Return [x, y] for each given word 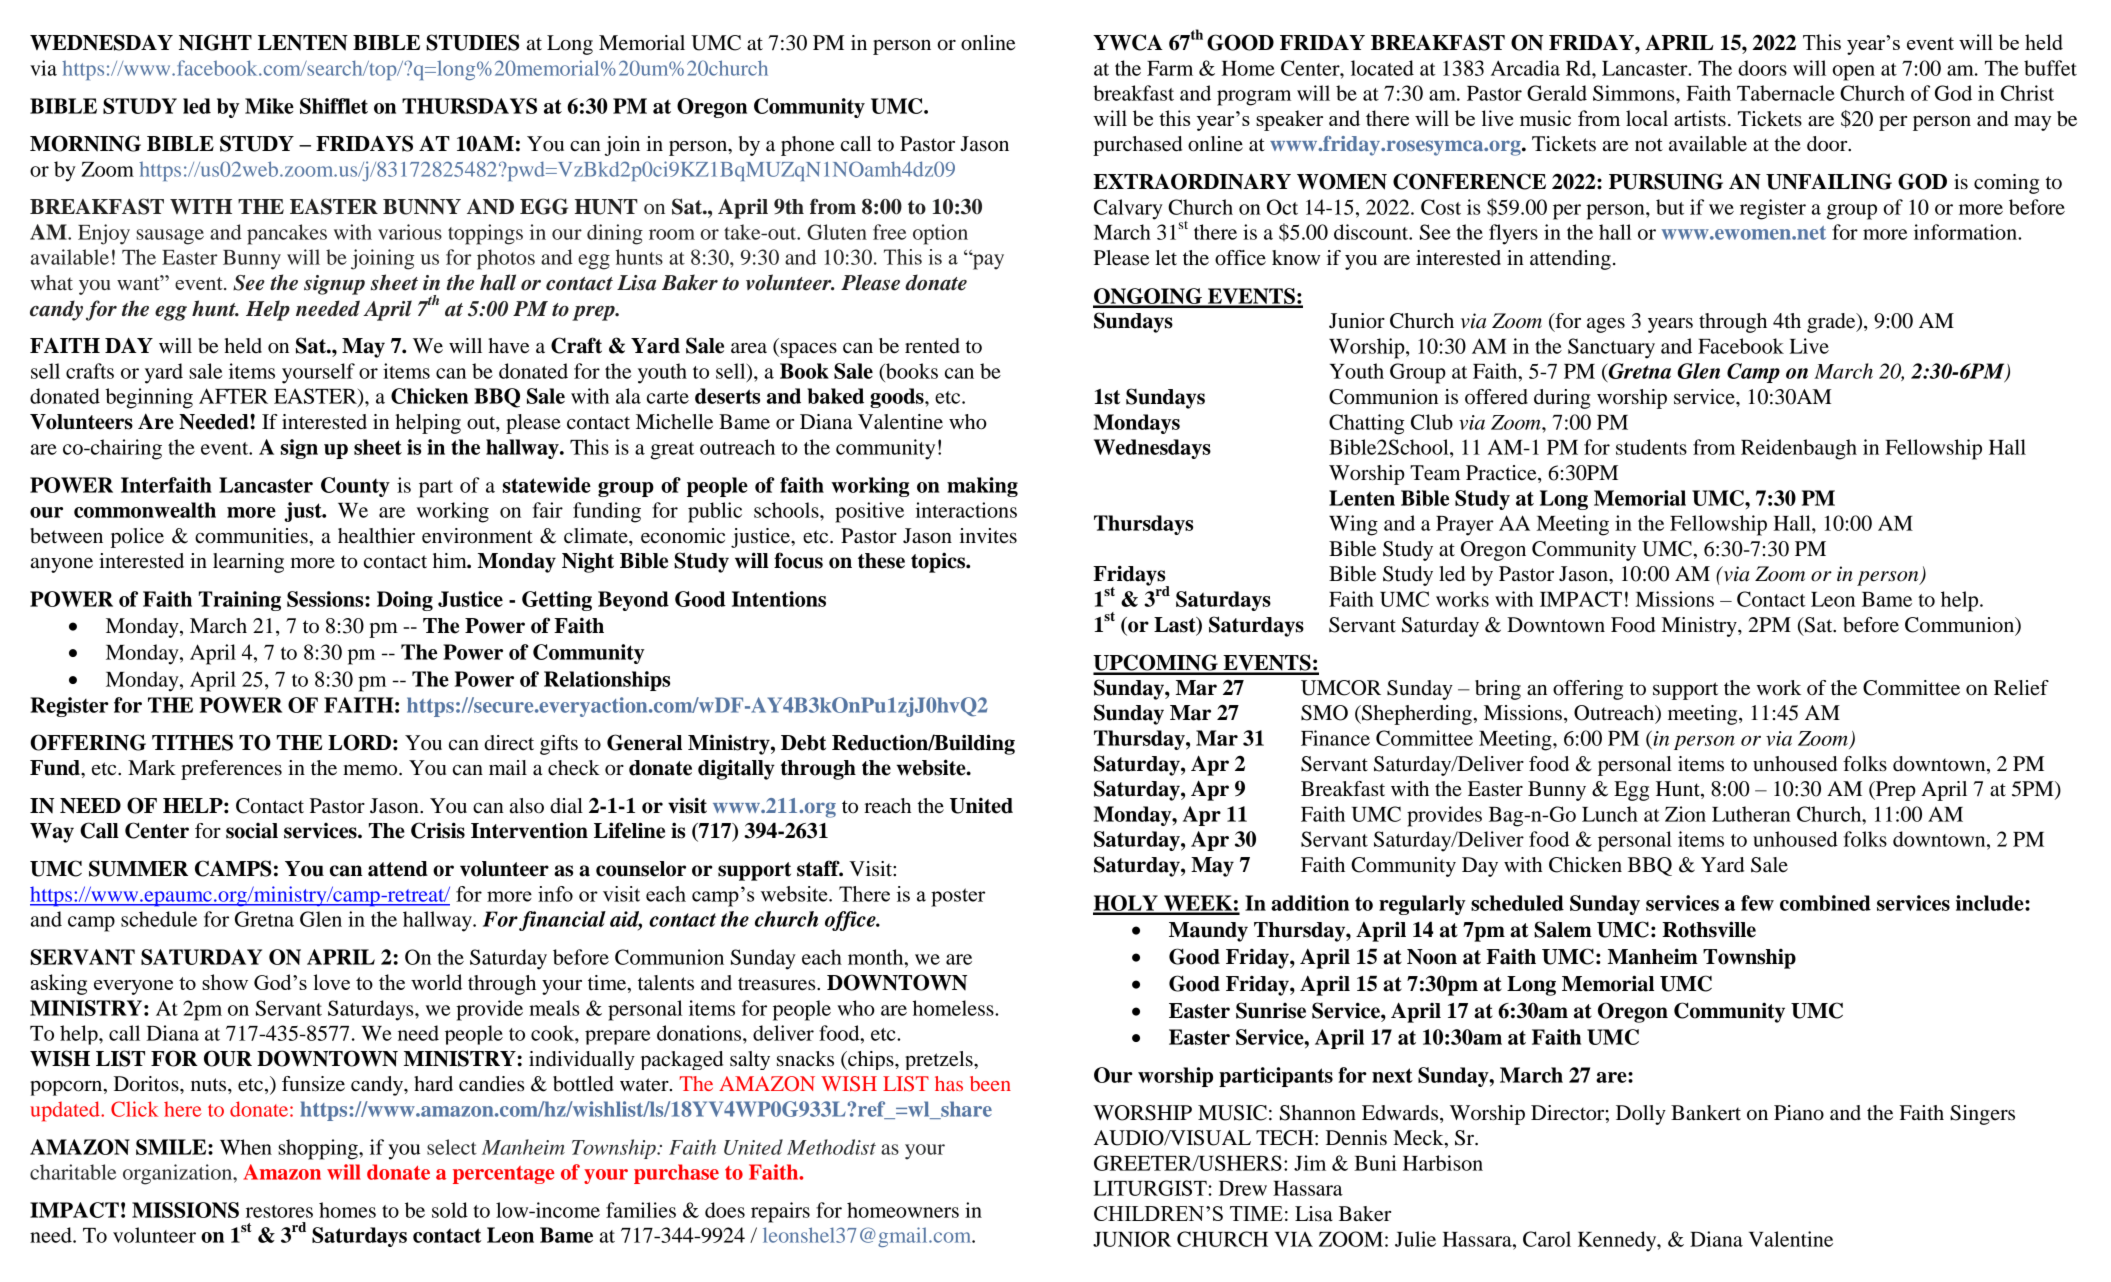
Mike [269, 106]
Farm [1170, 68]
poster [958, 897]
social [252, 831]
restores [279, 1211]
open [1853, 73]
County [355, 487]
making [982, 487]
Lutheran [1751, 814]
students [1651, 447]
